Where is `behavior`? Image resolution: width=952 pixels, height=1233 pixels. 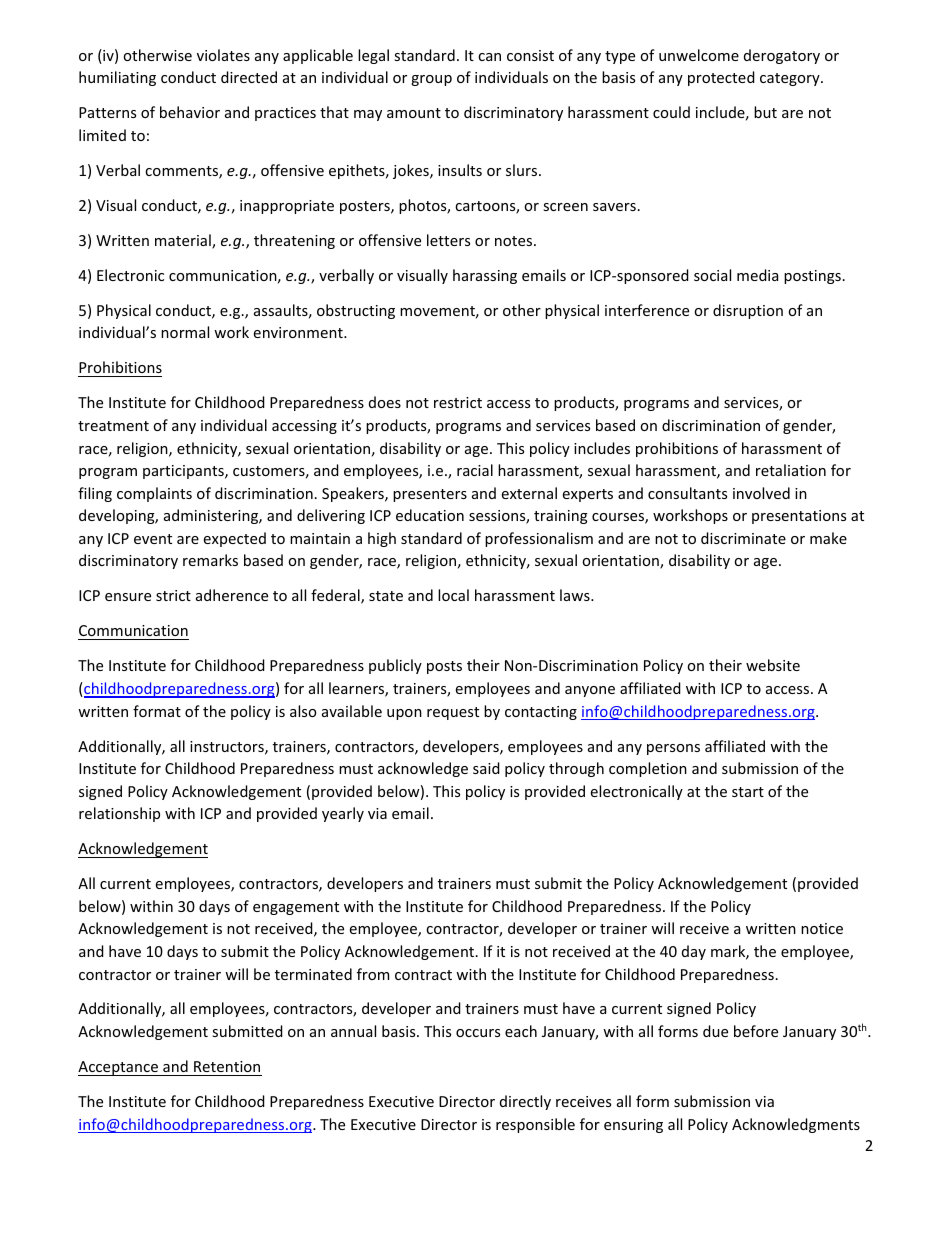
behavior is located at coordinates (190, 112).
